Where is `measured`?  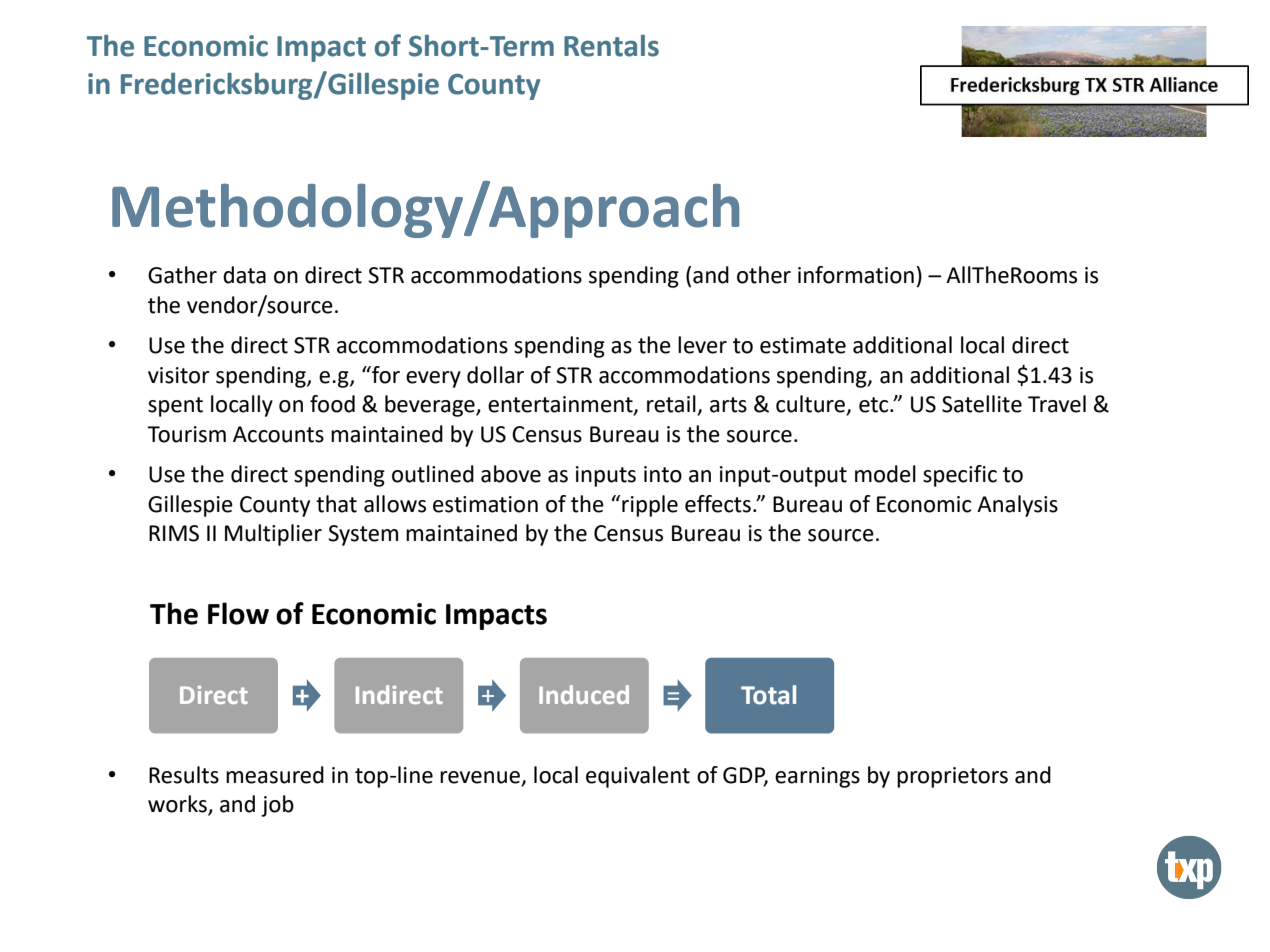 measured is located at coordinates (275, 775).
